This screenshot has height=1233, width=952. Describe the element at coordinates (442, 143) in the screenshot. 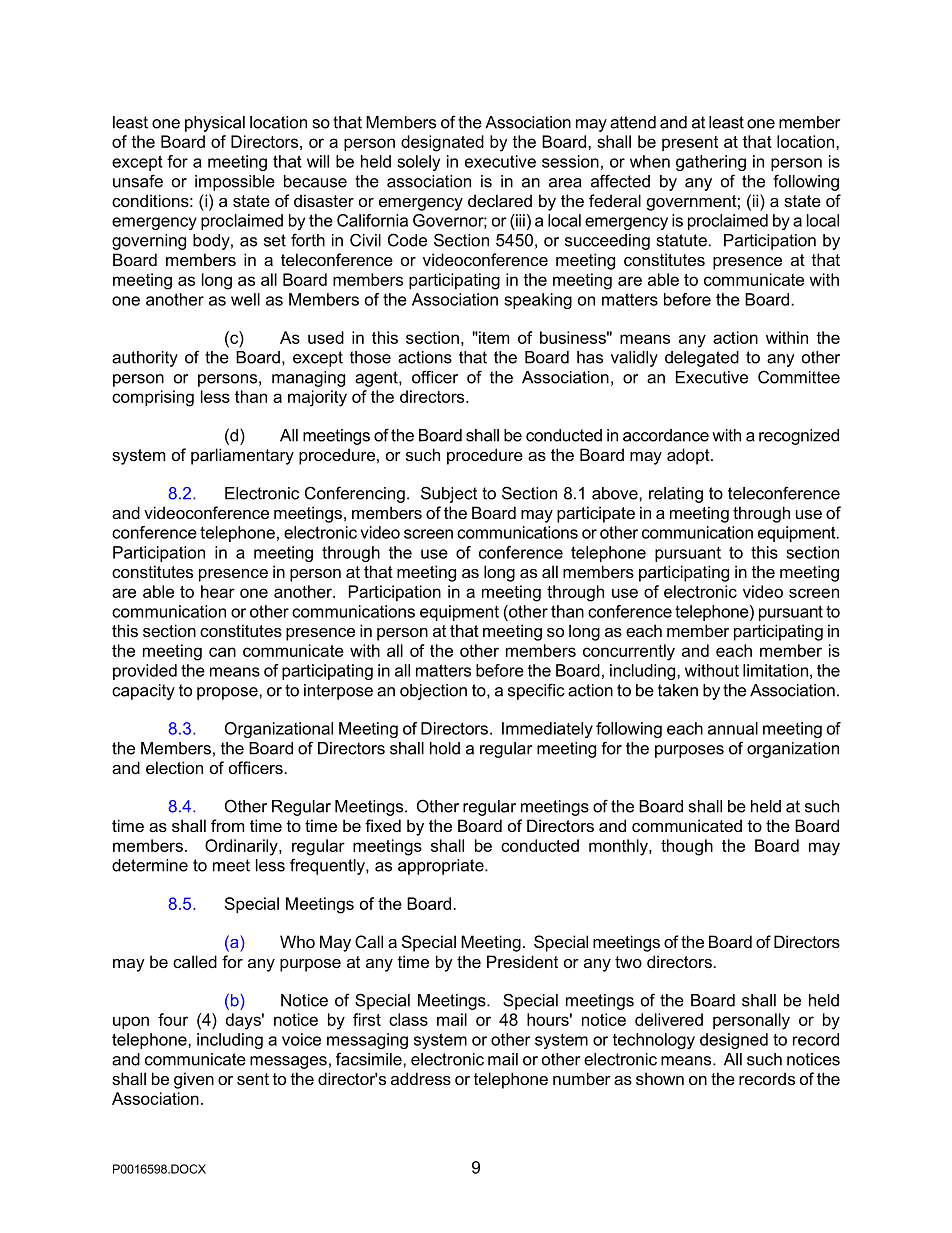

I see `designated` at that location.
